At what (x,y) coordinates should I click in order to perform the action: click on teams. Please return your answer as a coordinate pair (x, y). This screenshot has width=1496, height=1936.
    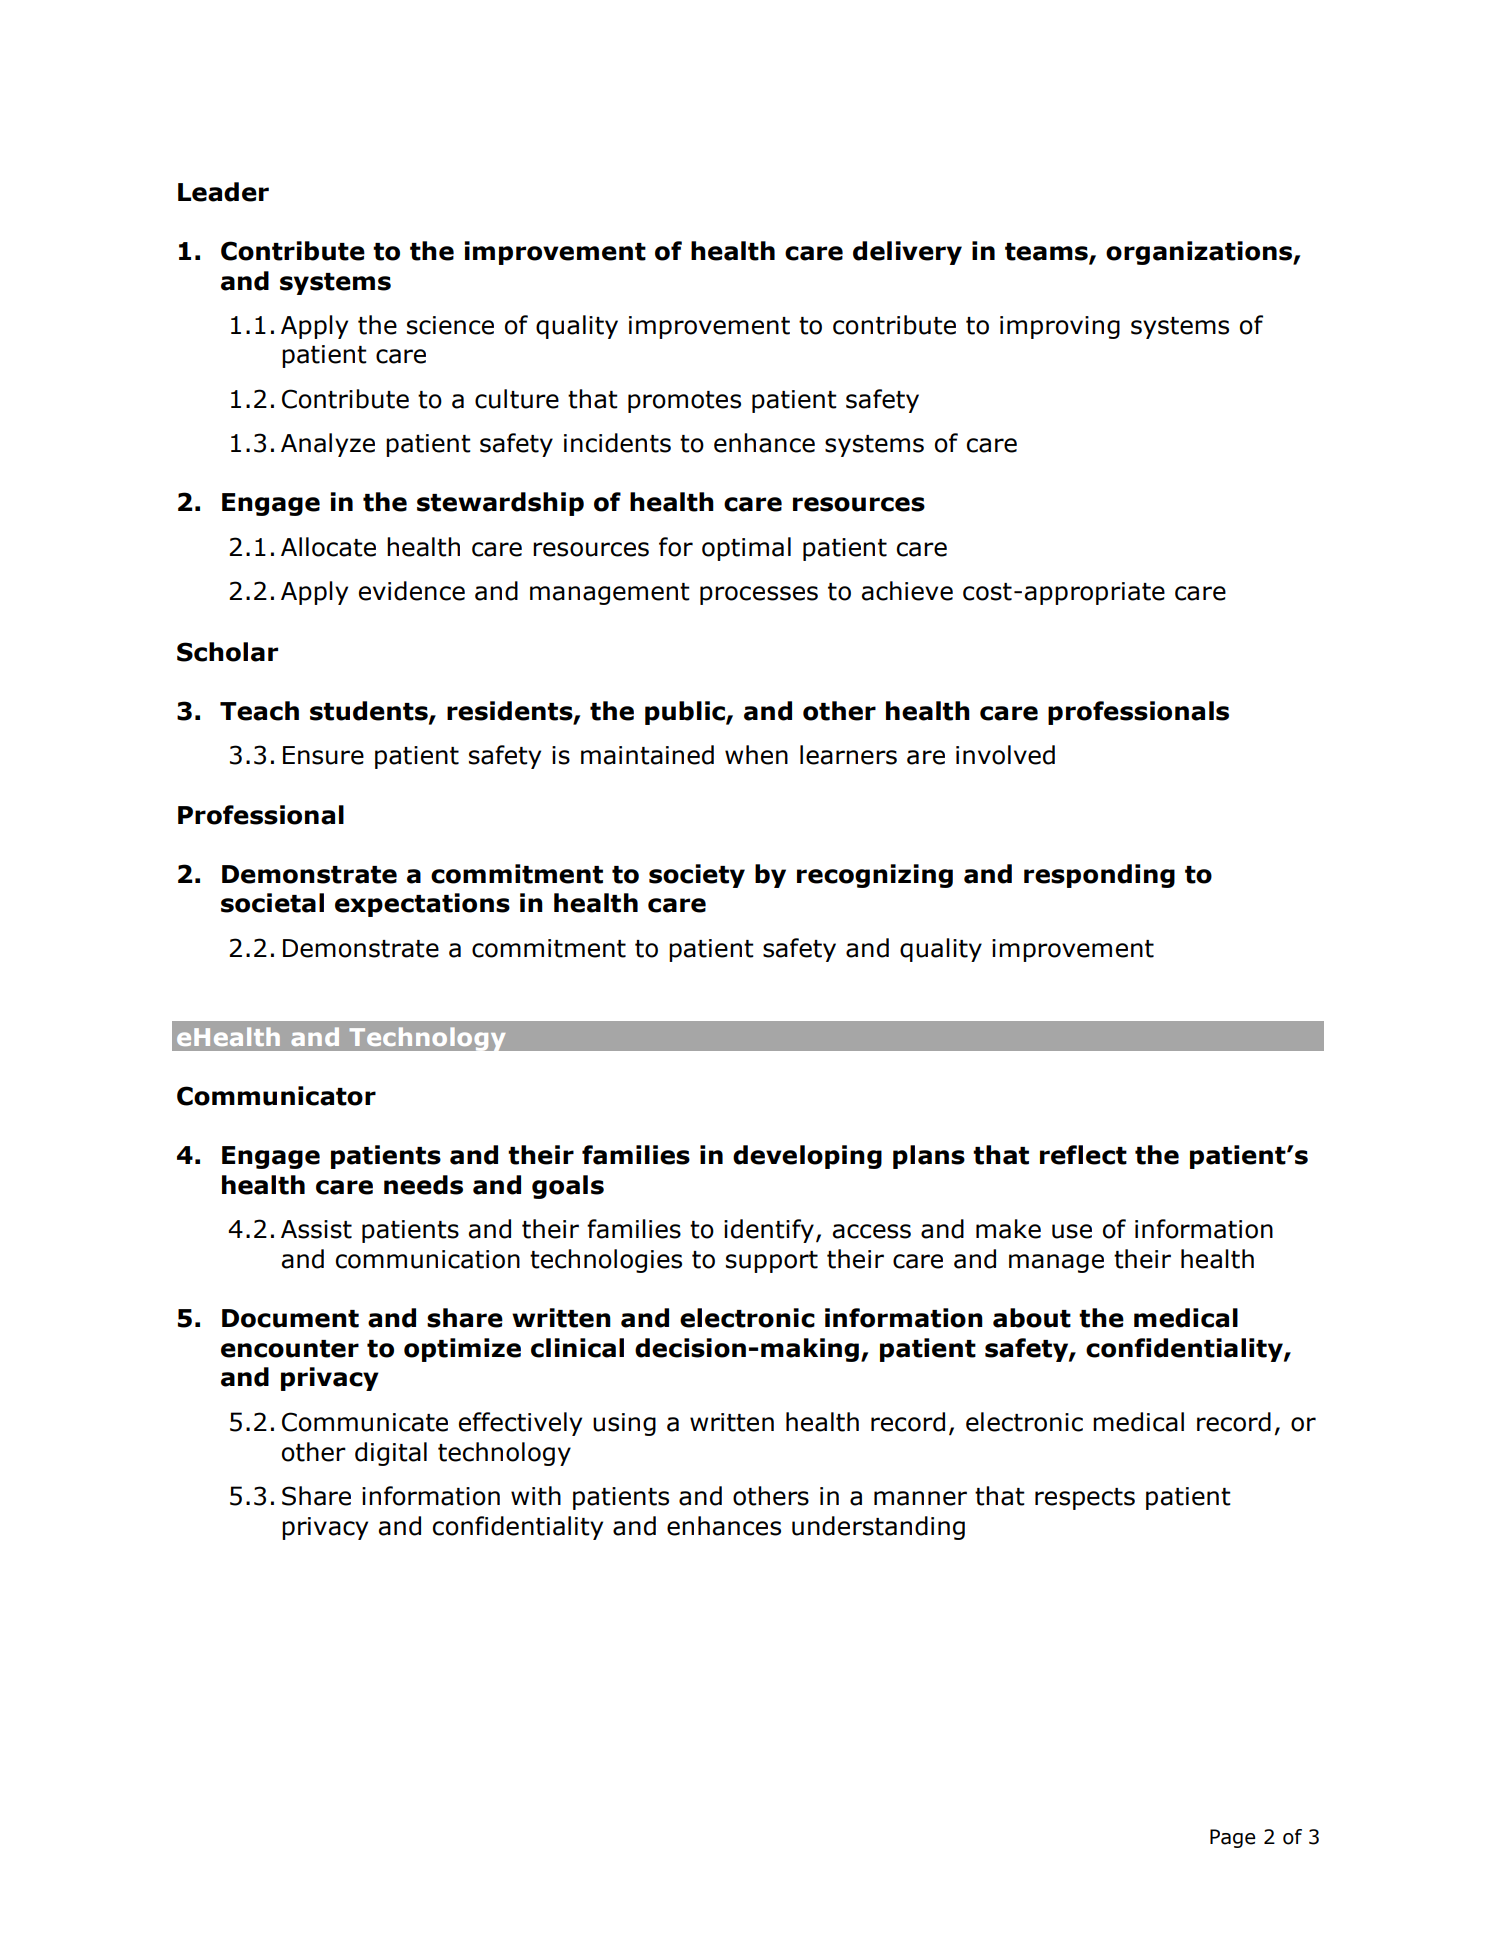
    Looking at the image, I should click on (1047, 252).
